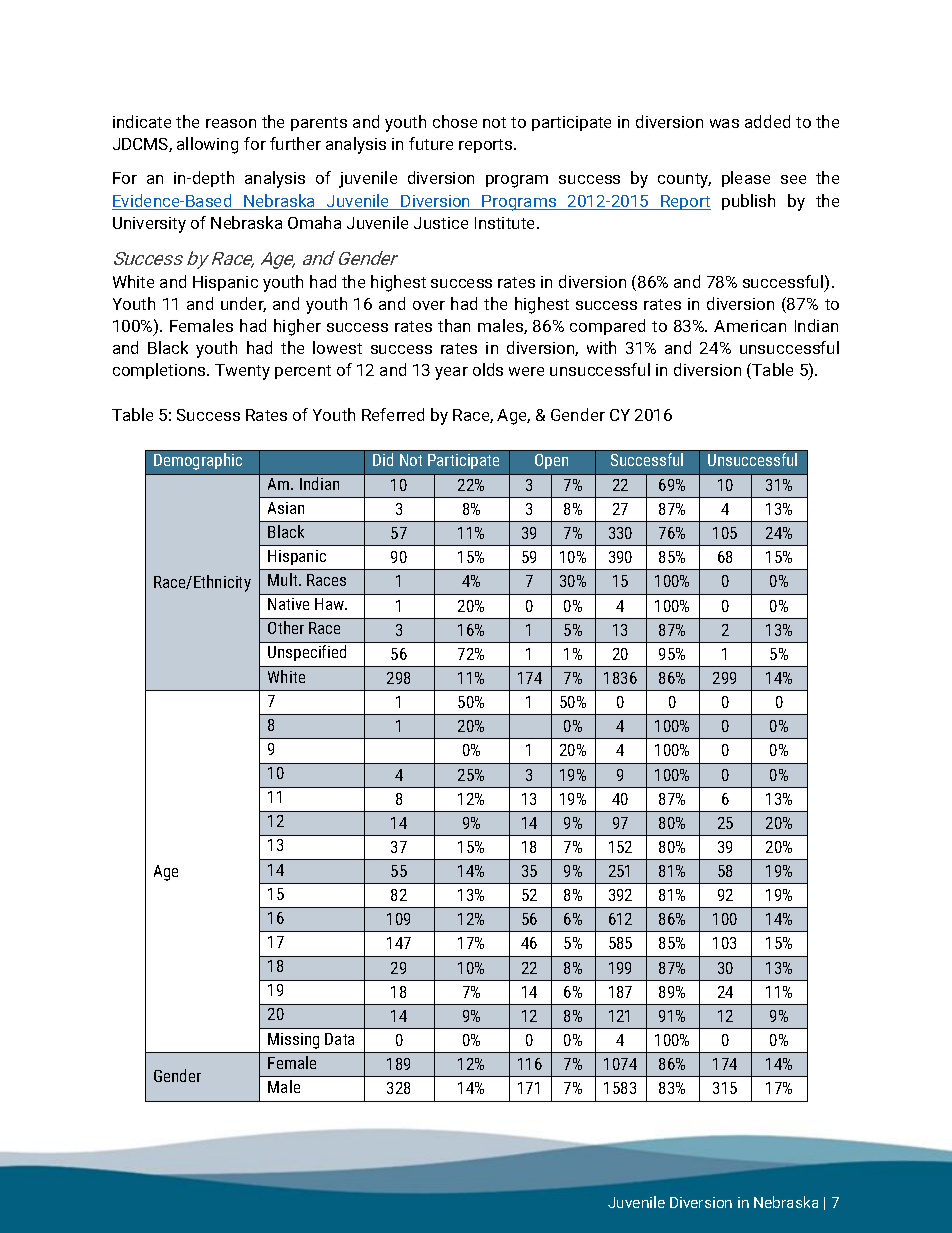 This image has width=952, height=1233. Describe the element at coordinates (601, 347) in the image. I see `with` at that location.
